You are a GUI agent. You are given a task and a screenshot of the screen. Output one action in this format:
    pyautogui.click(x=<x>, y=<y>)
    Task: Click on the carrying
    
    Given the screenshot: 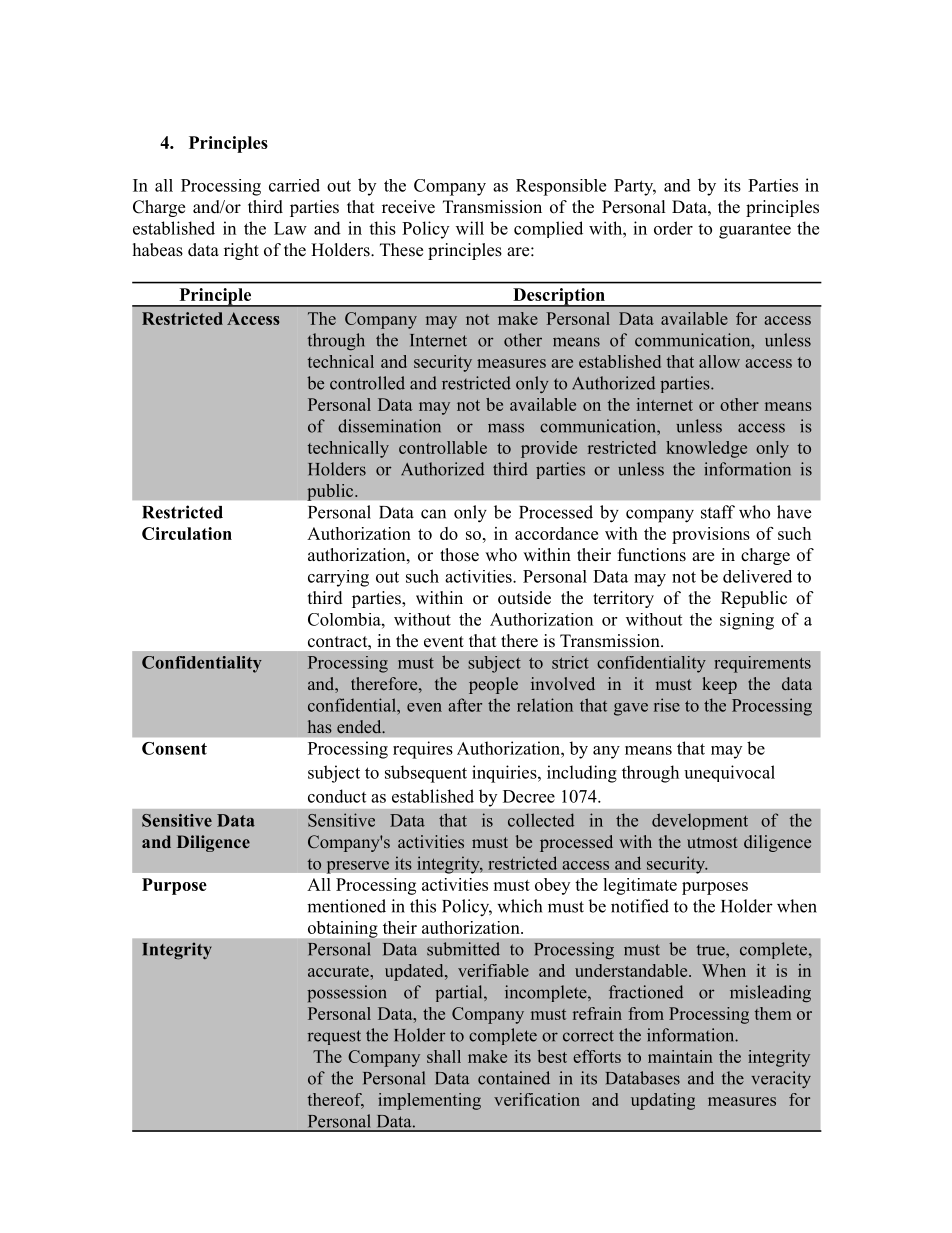 What is the action you would take?
    pyautogui.click(x=338, y=578)
